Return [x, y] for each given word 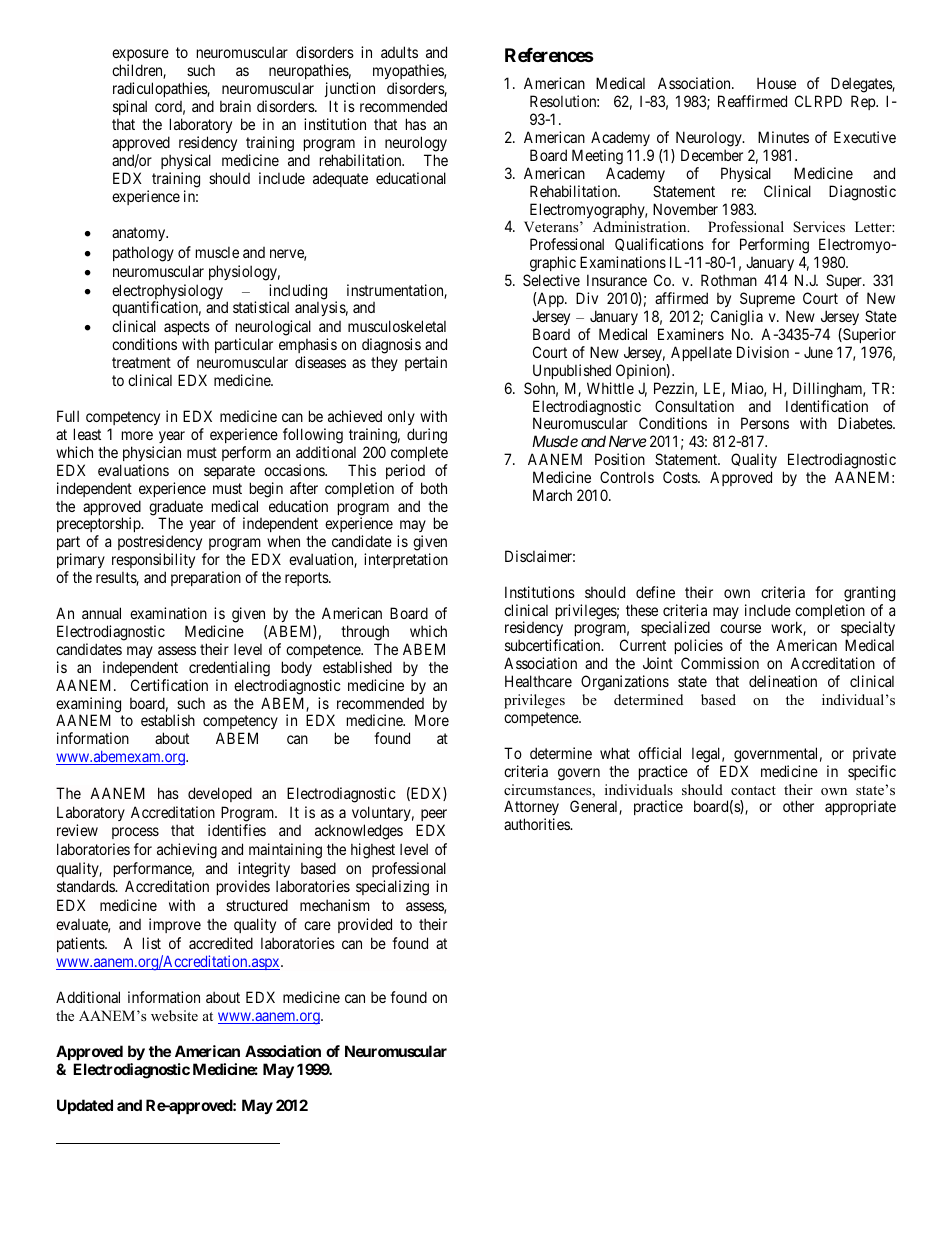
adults [399, 52]
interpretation [406, 560]
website [174, 1015]
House [776, 83]
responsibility [153, 562]
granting [869, 594]
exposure [140, 57]
